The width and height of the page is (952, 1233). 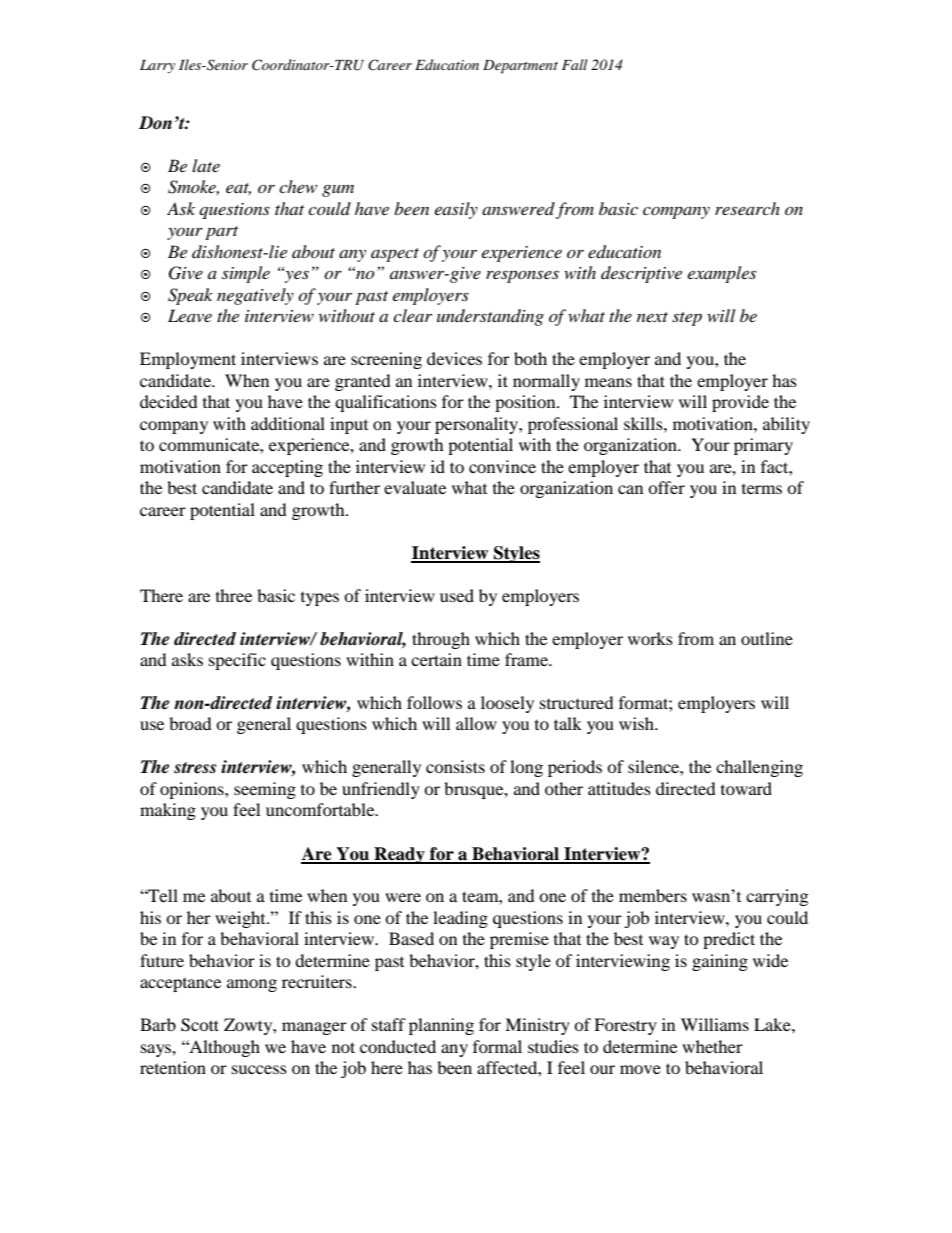 I want to click on Fall, so click(x=575, y=64).
